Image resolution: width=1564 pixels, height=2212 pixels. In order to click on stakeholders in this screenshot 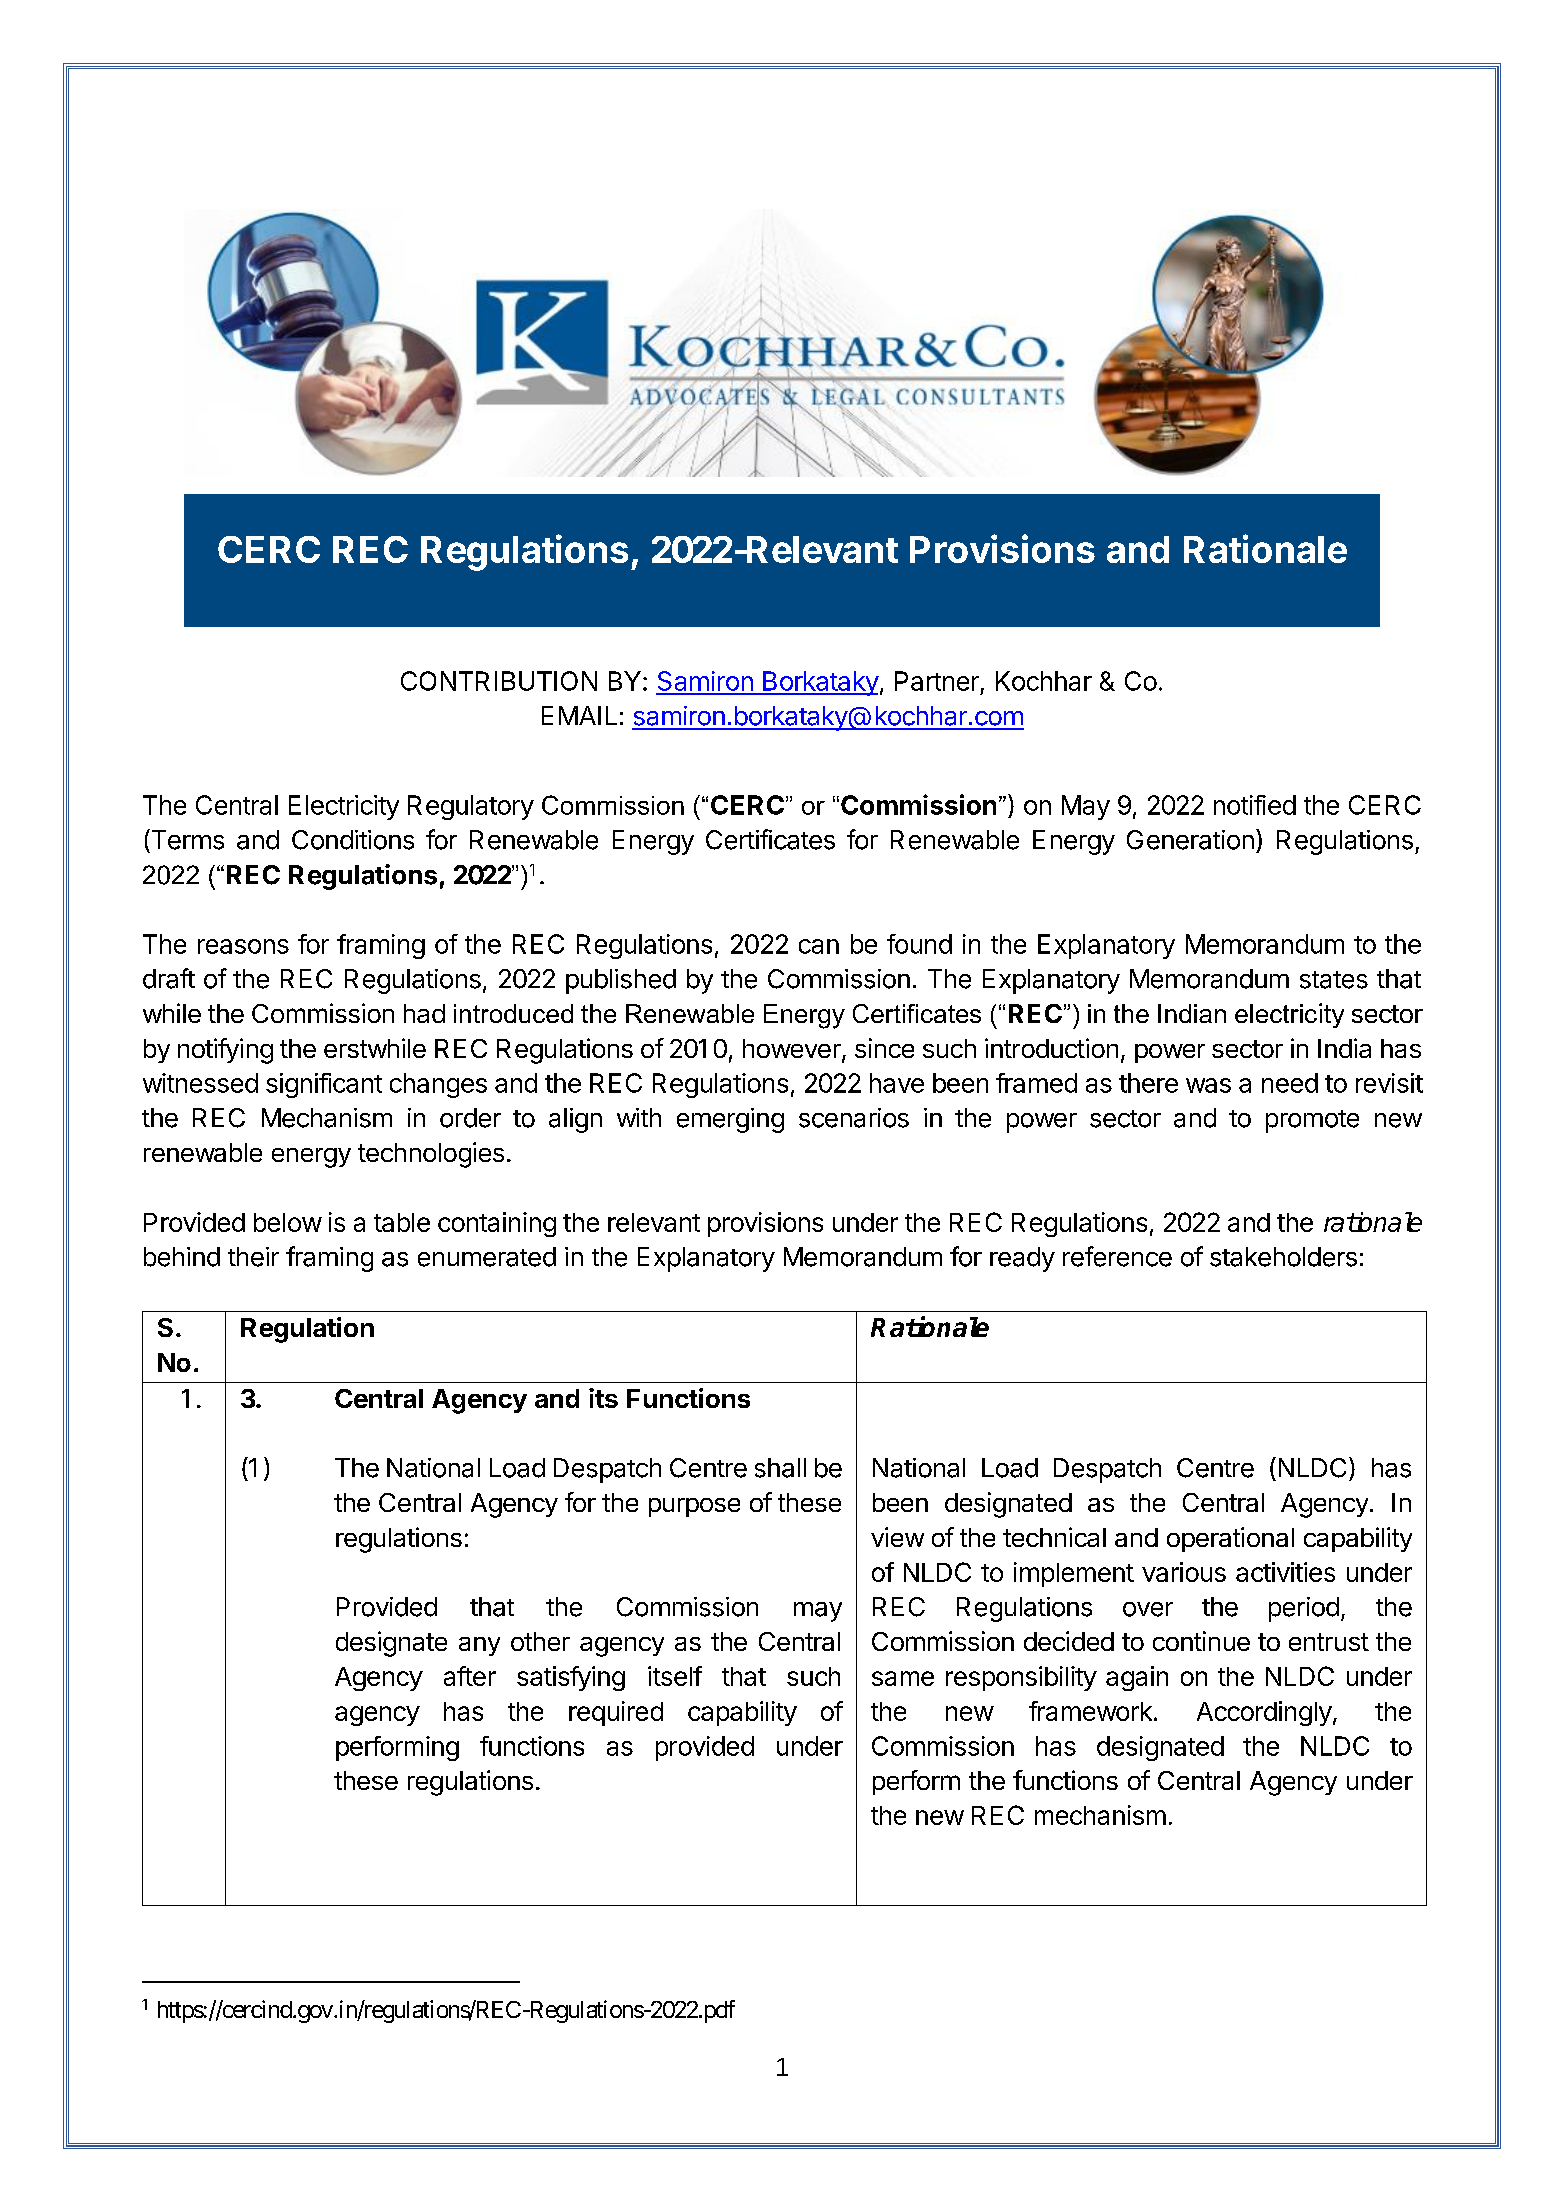, I will do `click(1283, 1257)`.
